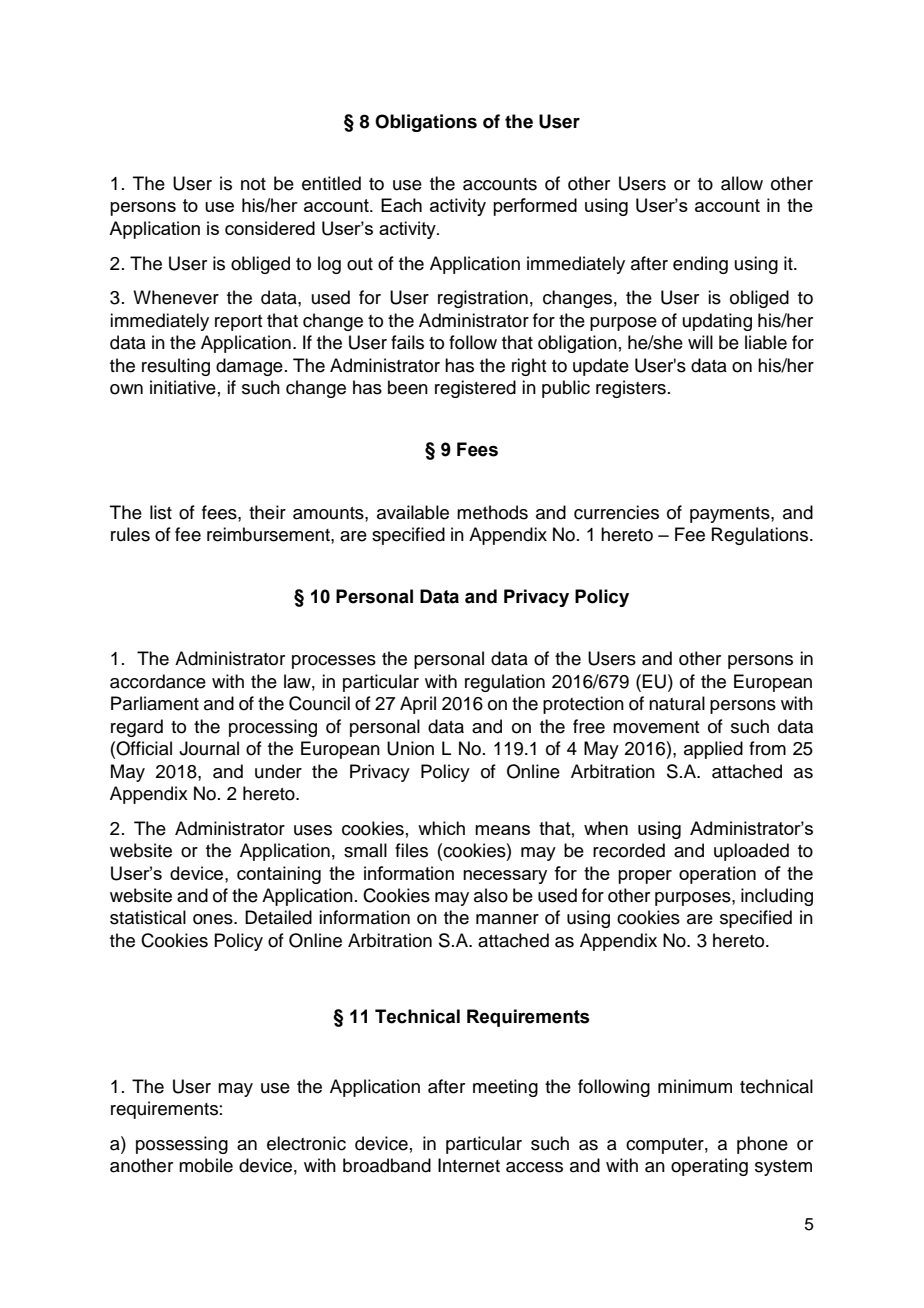 Image resolution: width=924 pixels, height=1308 pixels. Describe the element at coordinates (158, 681) in the screenshot. I see `accordance` at that location.
